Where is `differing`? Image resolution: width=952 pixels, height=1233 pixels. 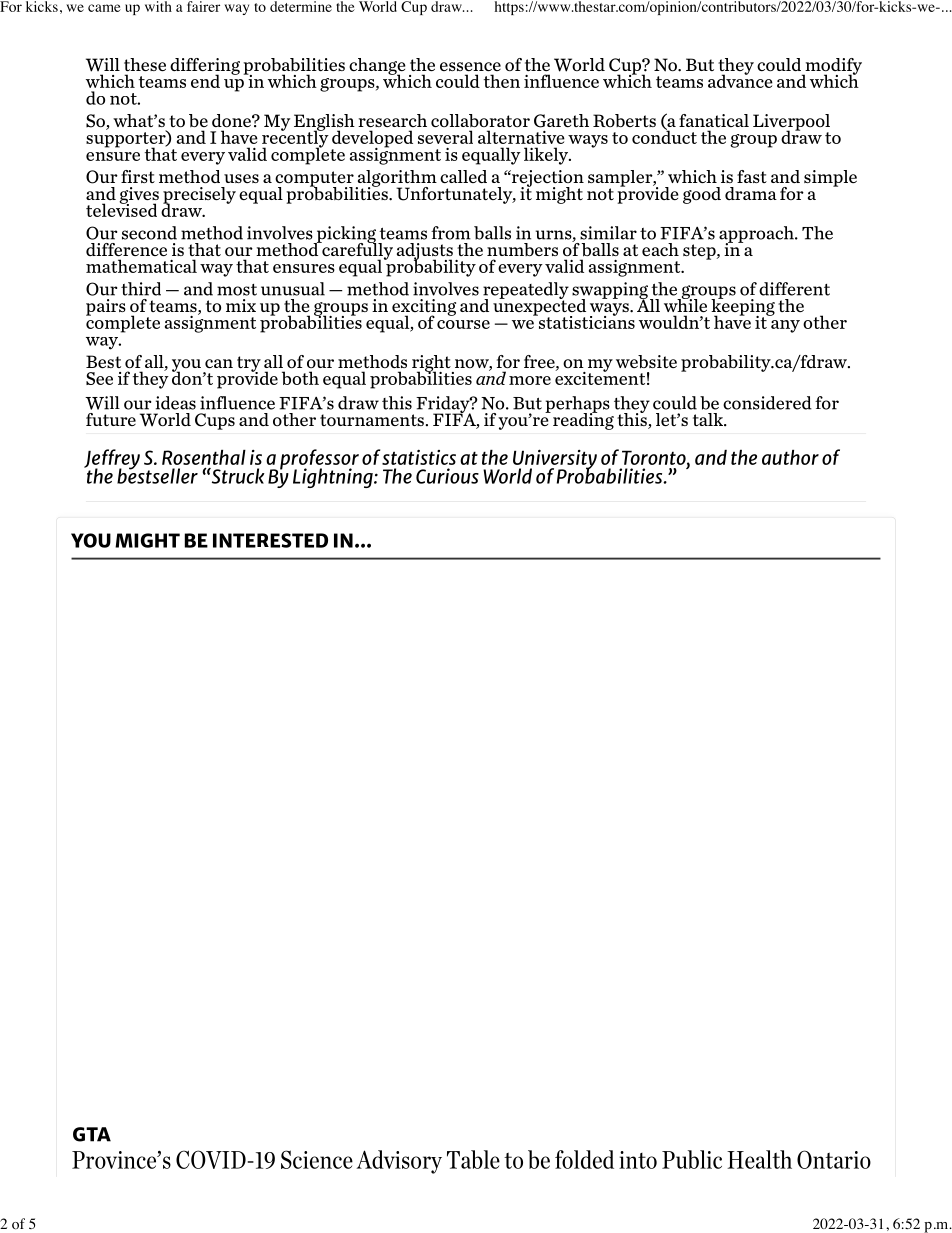 differing is located at coordinates (205, 67).
